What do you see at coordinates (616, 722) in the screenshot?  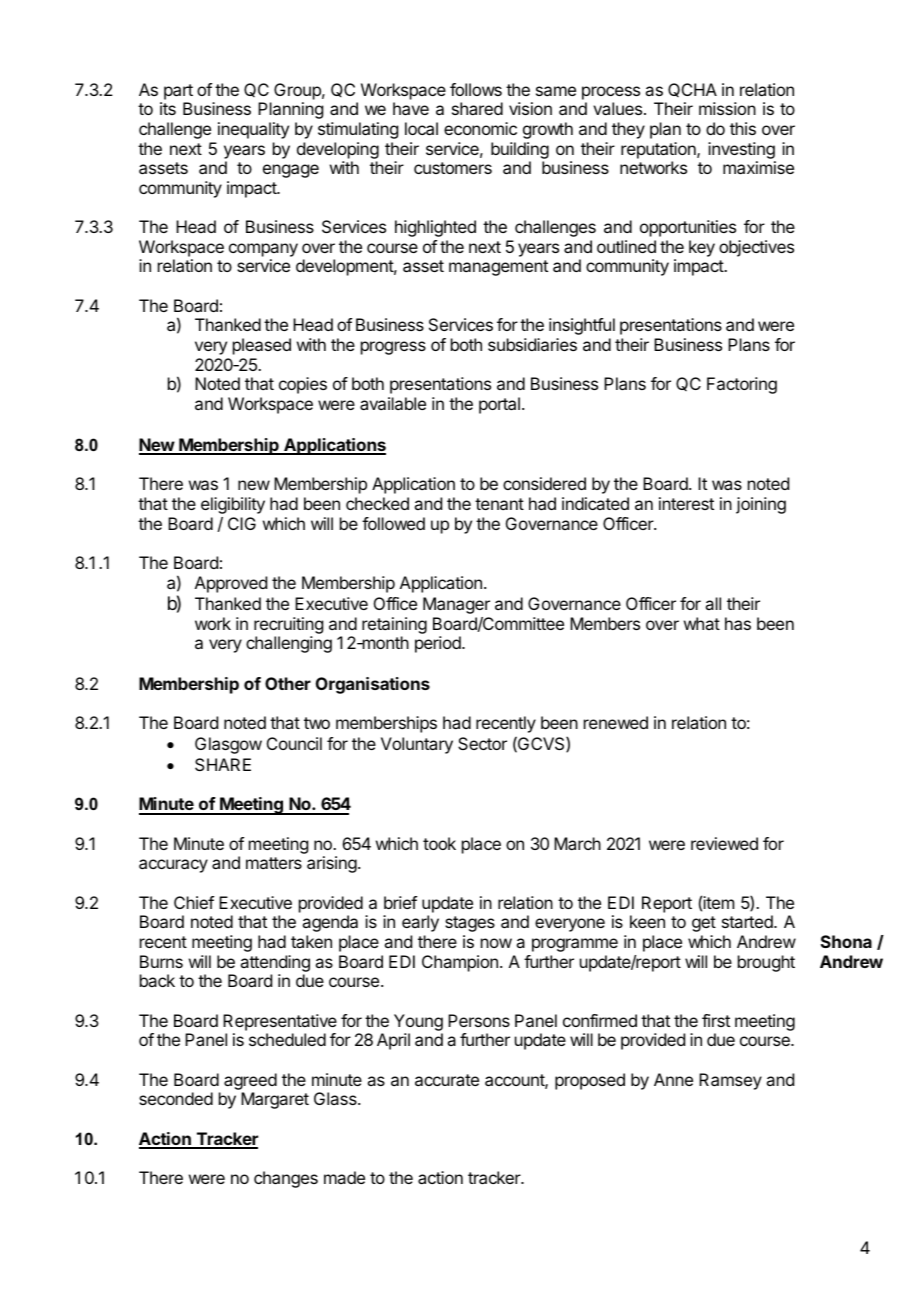 I see `renewed` at bounding box center [616, 722].
